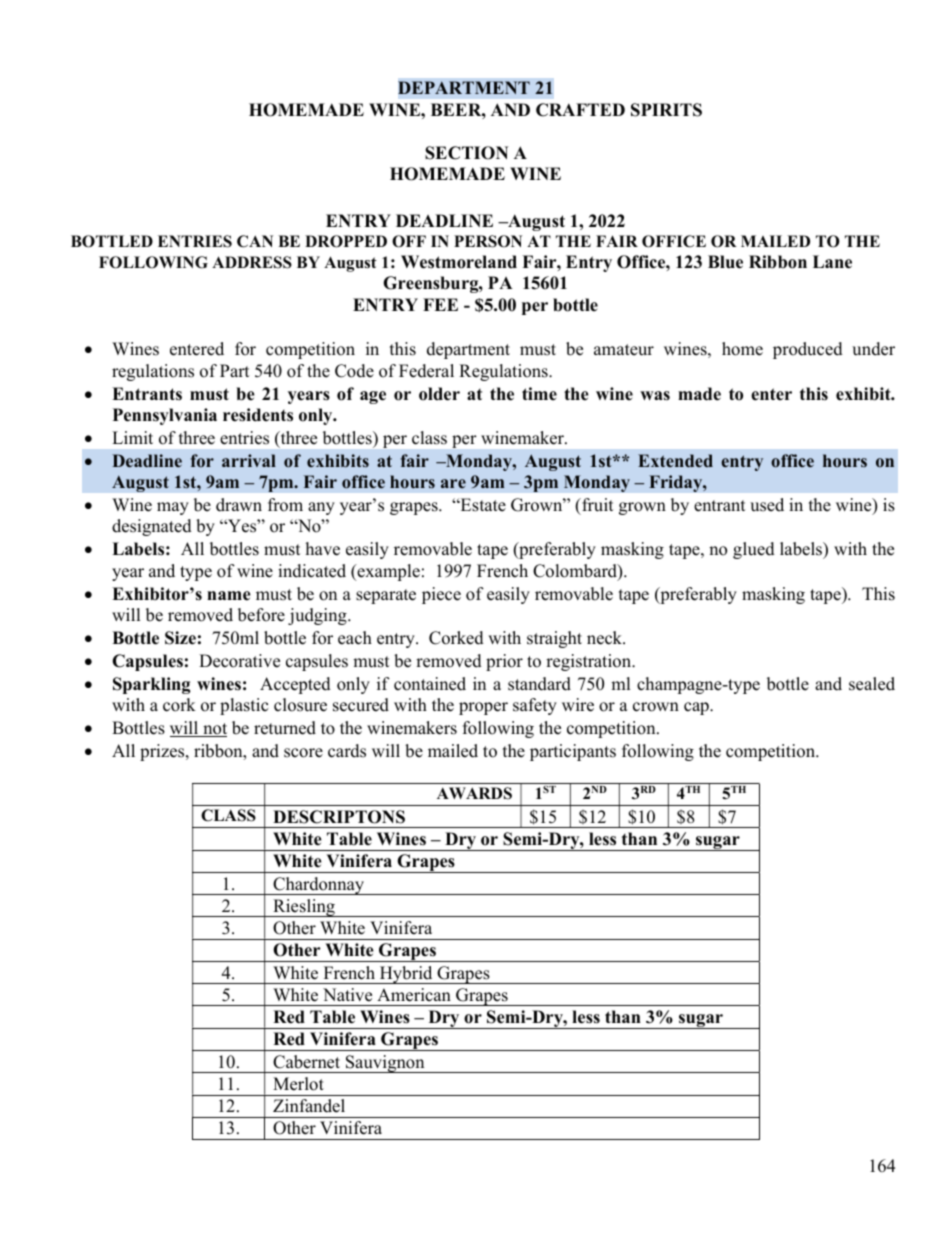 This page has width=952, height=1233. Describe the element at coordinates (666, 110) in the page. I see `SPIRITS` at that location.
